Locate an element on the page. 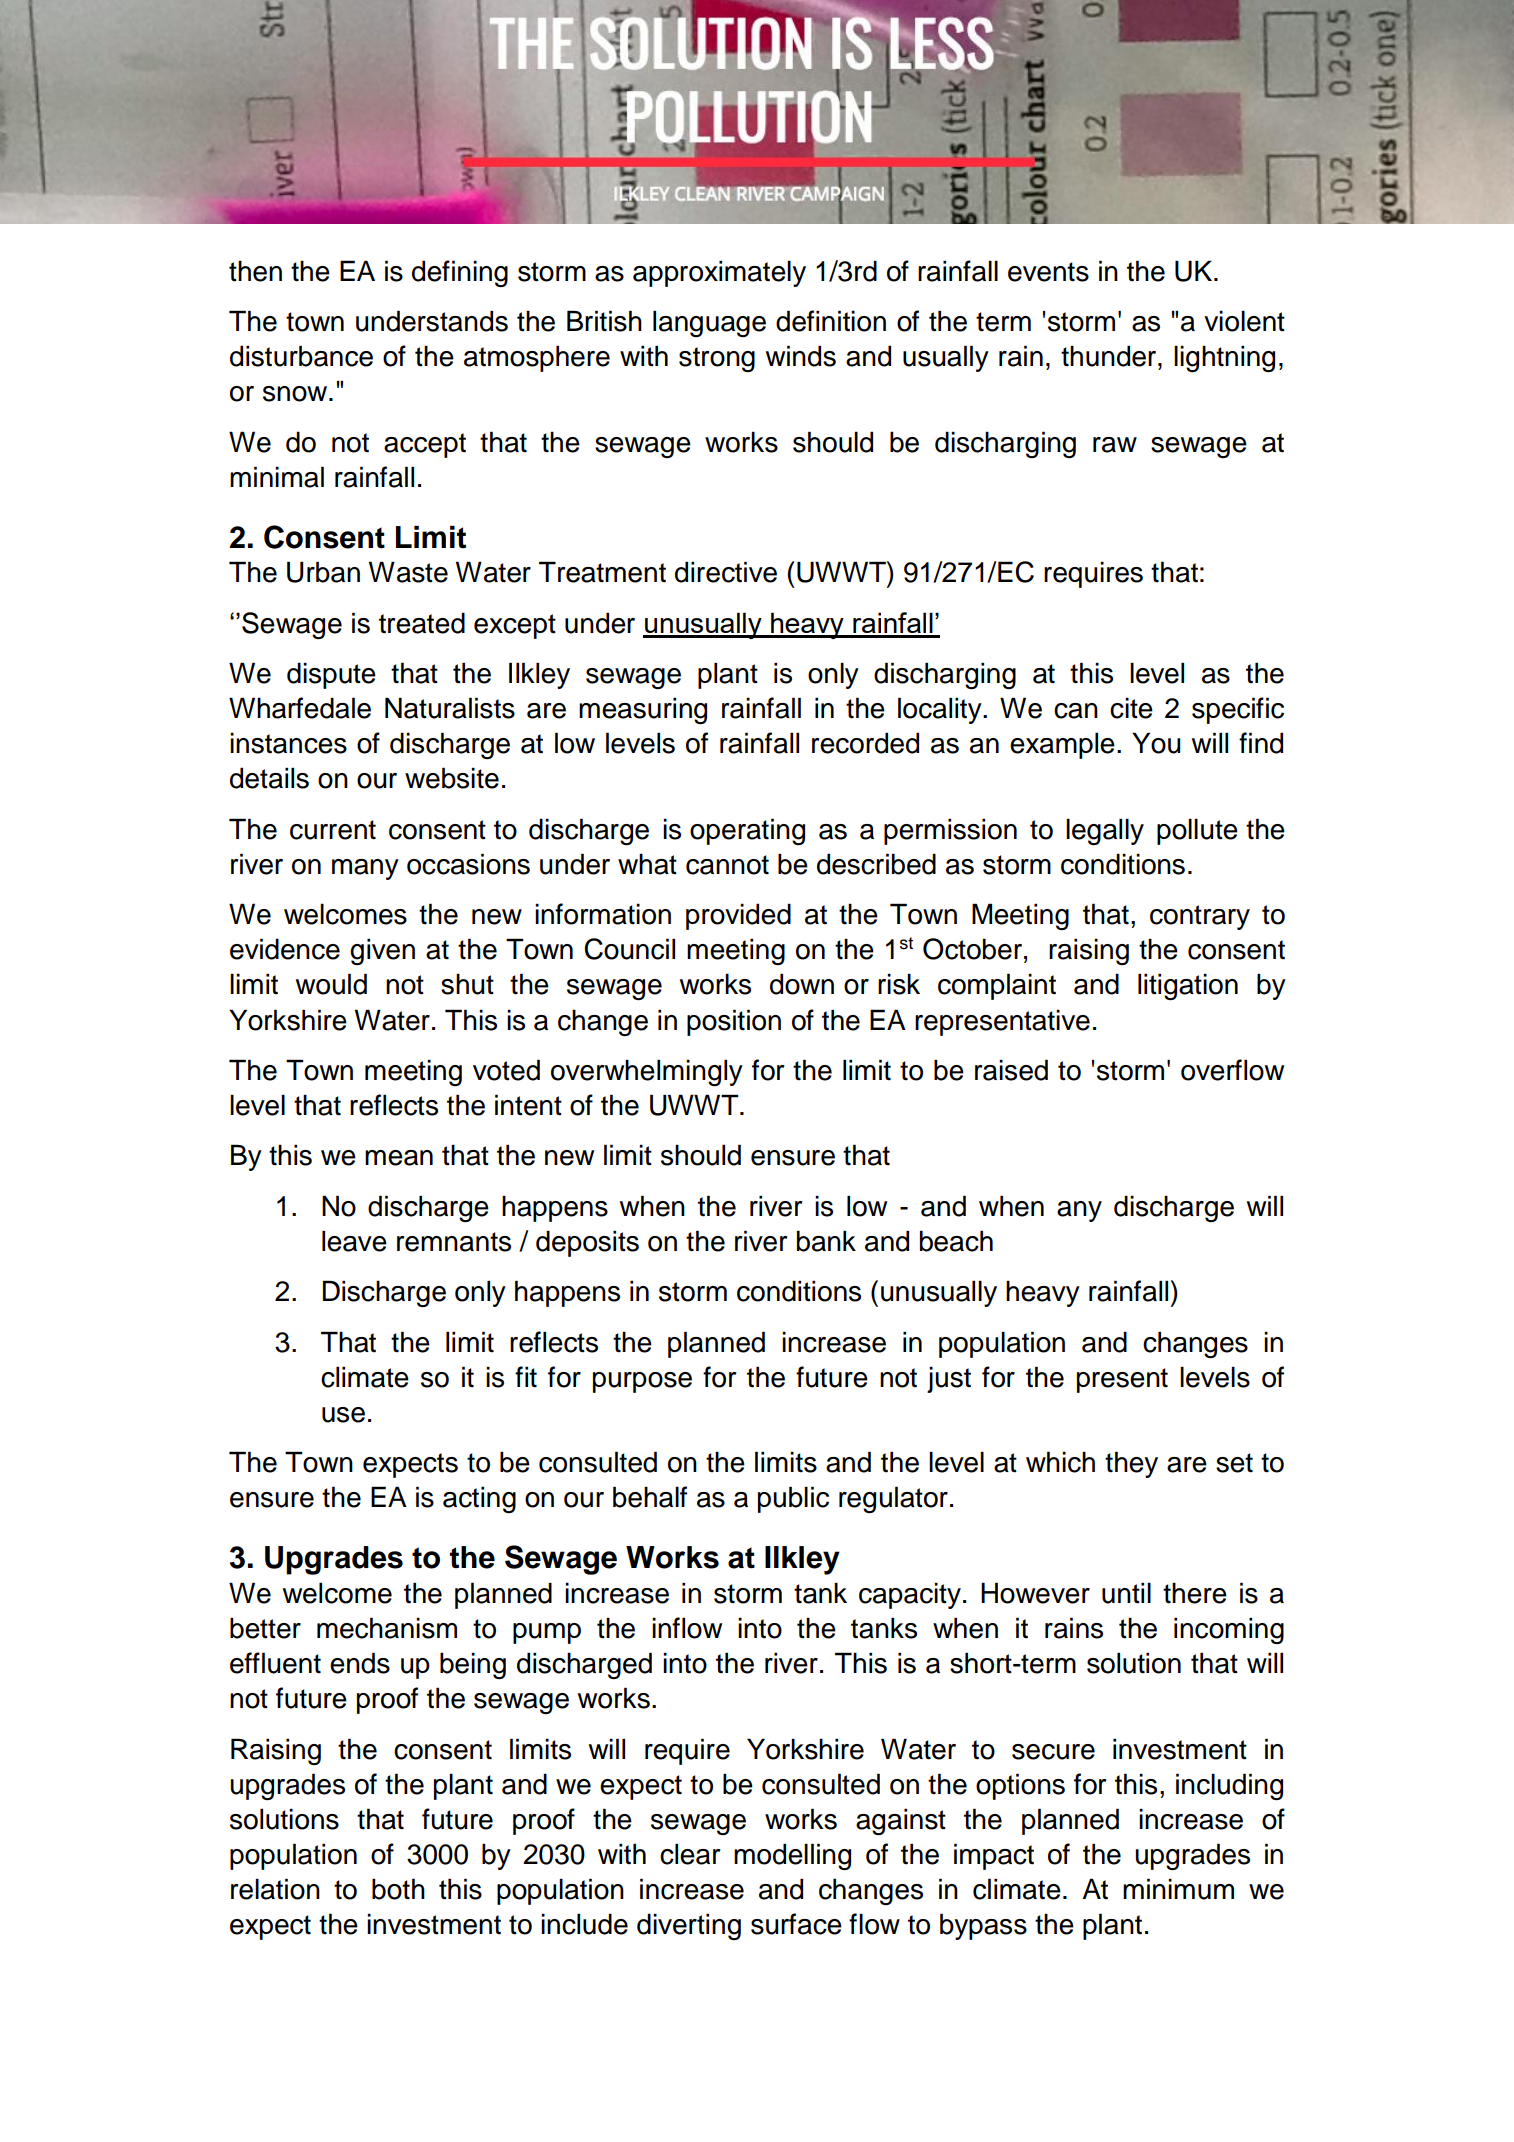 The image size is (1514, 2142). until is located at coordinates (1126, 1593).
